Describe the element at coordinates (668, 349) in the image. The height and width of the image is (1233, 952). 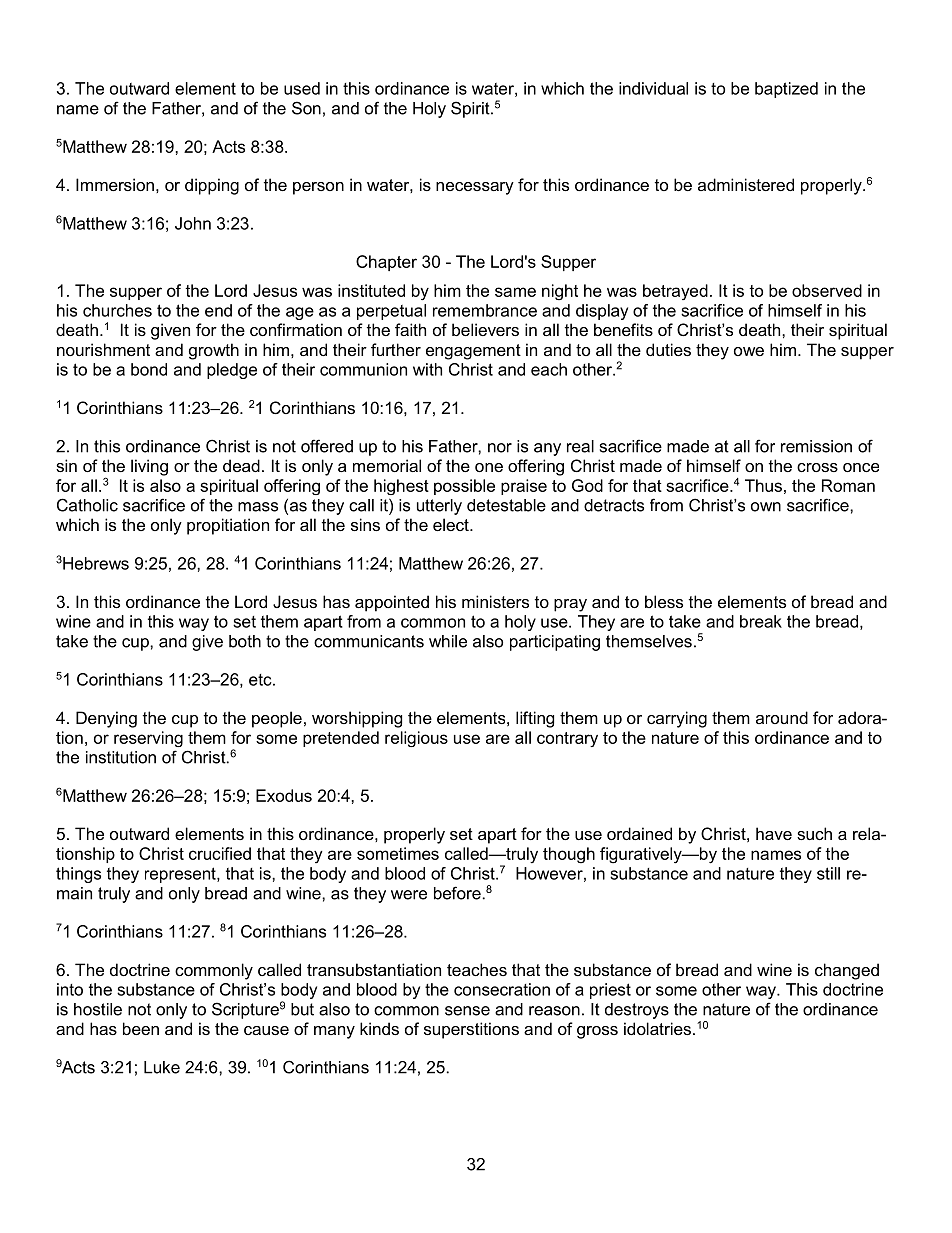
I see `duties` at that location.
